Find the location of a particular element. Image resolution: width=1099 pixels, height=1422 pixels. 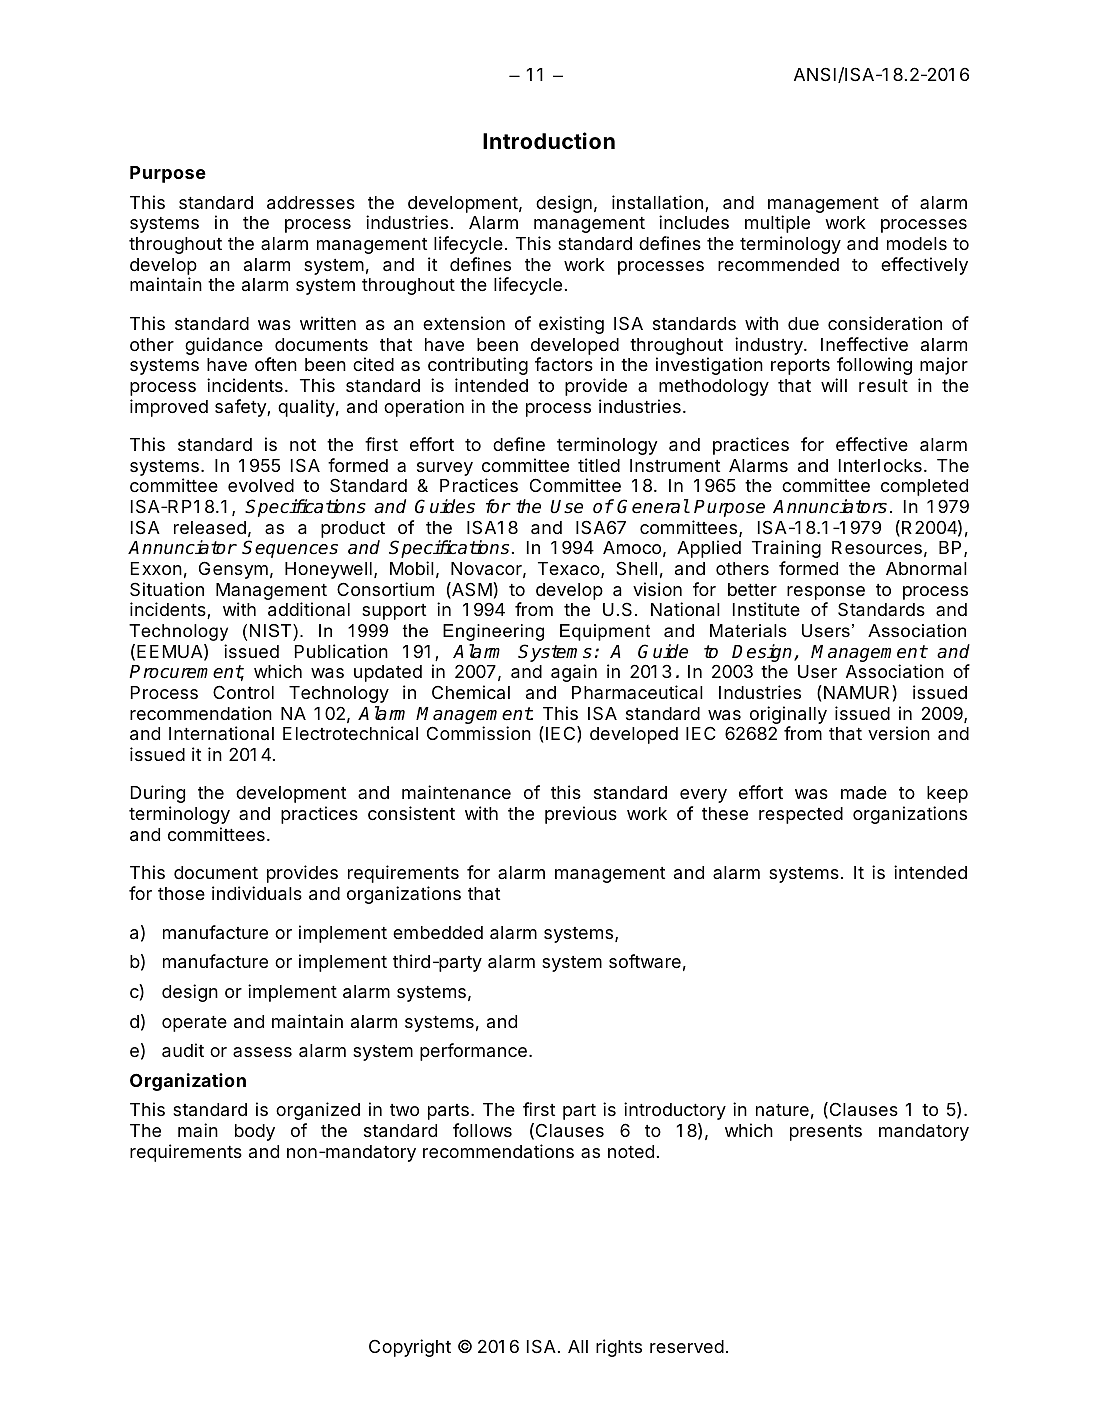

completed is located at coordinates (924, 487).
